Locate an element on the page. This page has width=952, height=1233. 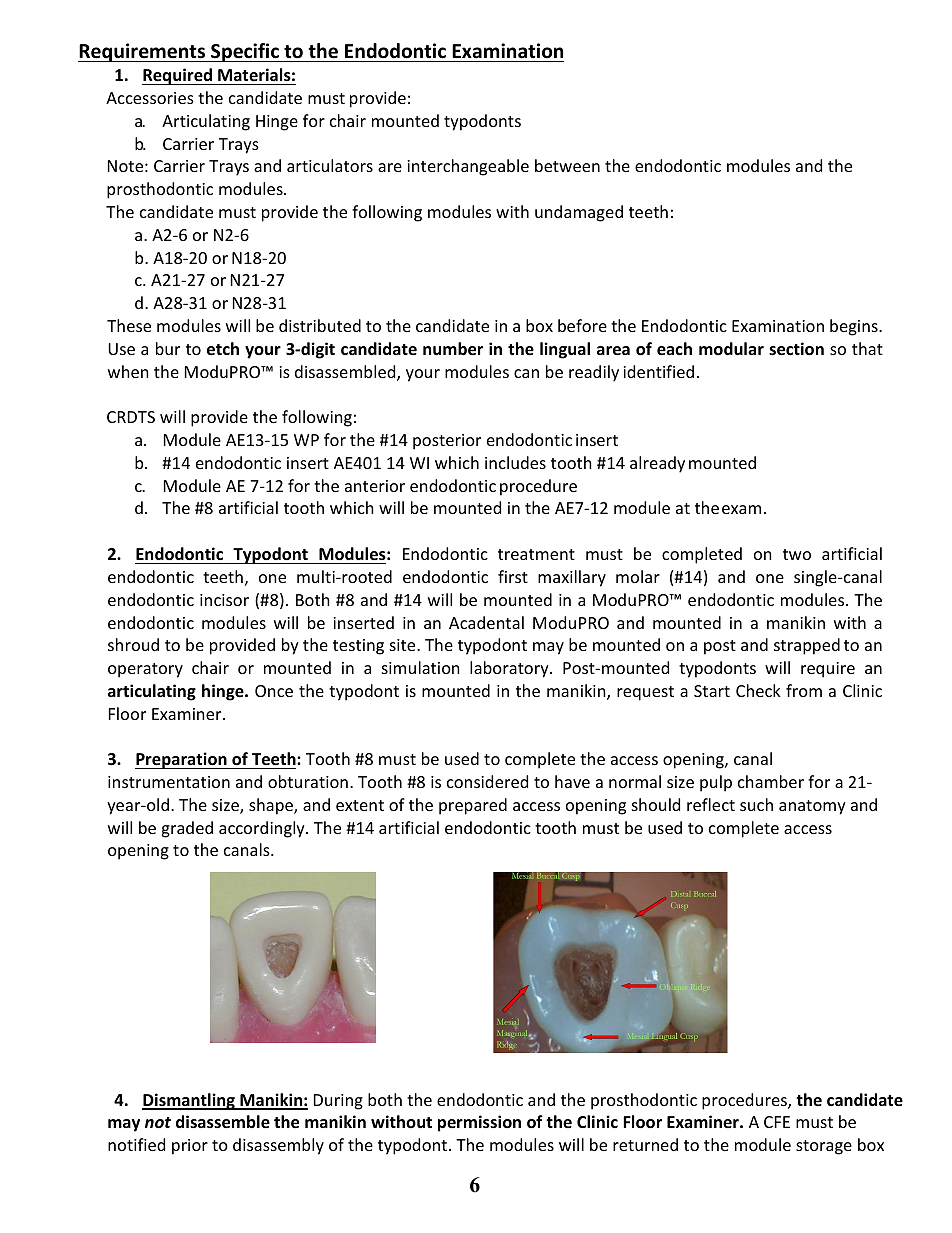
between is located at coordinates (567, 165).
